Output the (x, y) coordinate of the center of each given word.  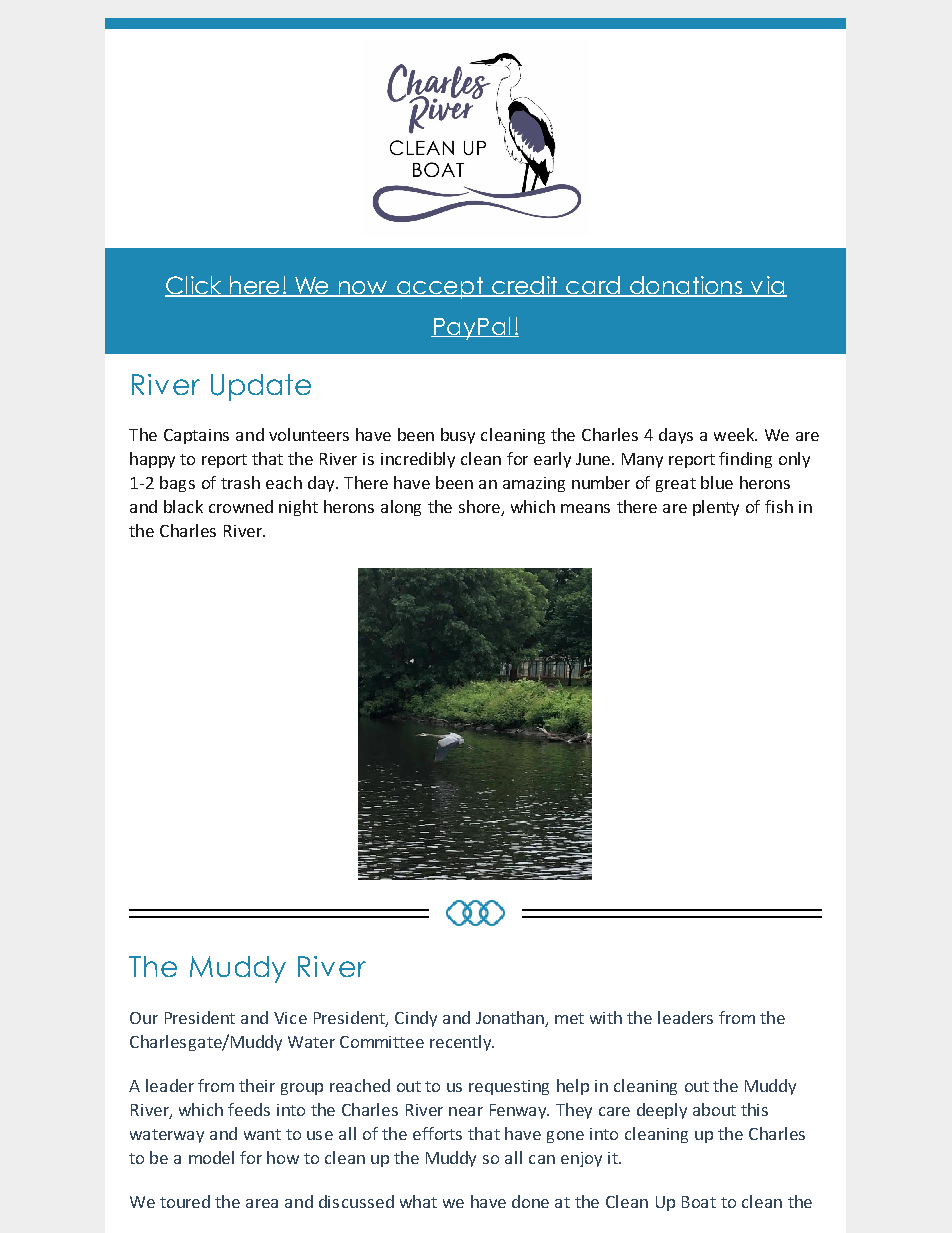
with (606, 1017)
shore (480, 508)
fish (779, 506)
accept (440, 288)
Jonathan (511, 1018)
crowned (241, 506)
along (401, 508)
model (211, 1157)
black (183, 506)
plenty (716, 508)
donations (685, 286)
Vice (290, 1018)
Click (194, 286)
